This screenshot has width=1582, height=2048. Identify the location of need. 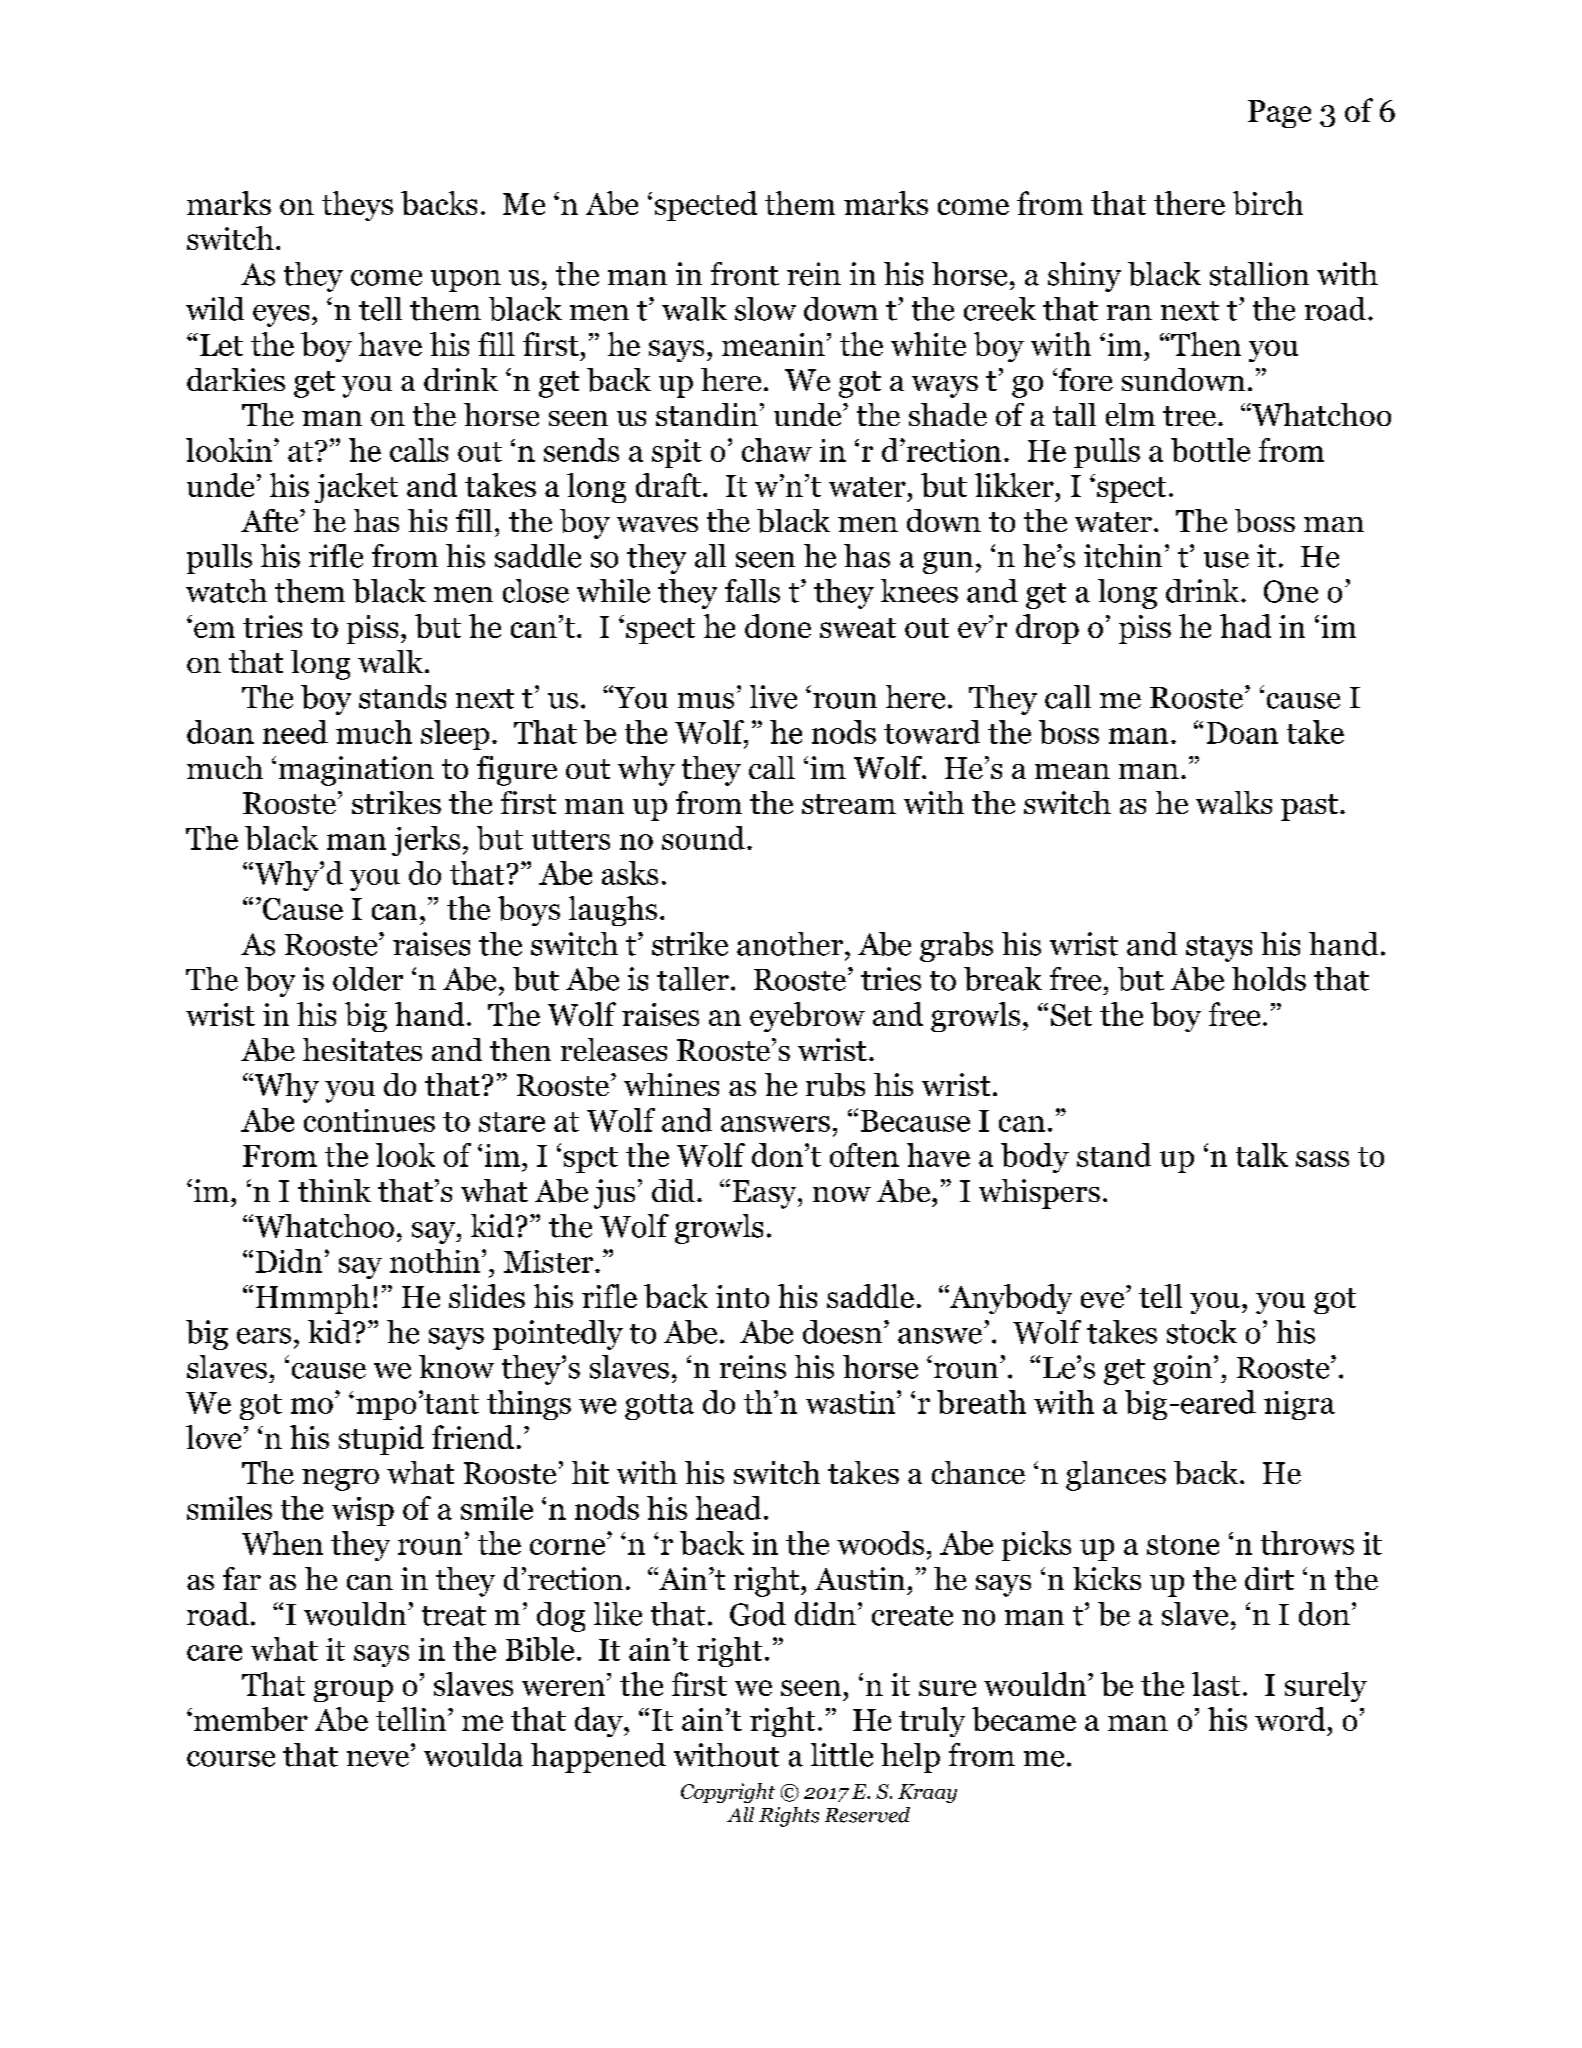
(295, 732).
